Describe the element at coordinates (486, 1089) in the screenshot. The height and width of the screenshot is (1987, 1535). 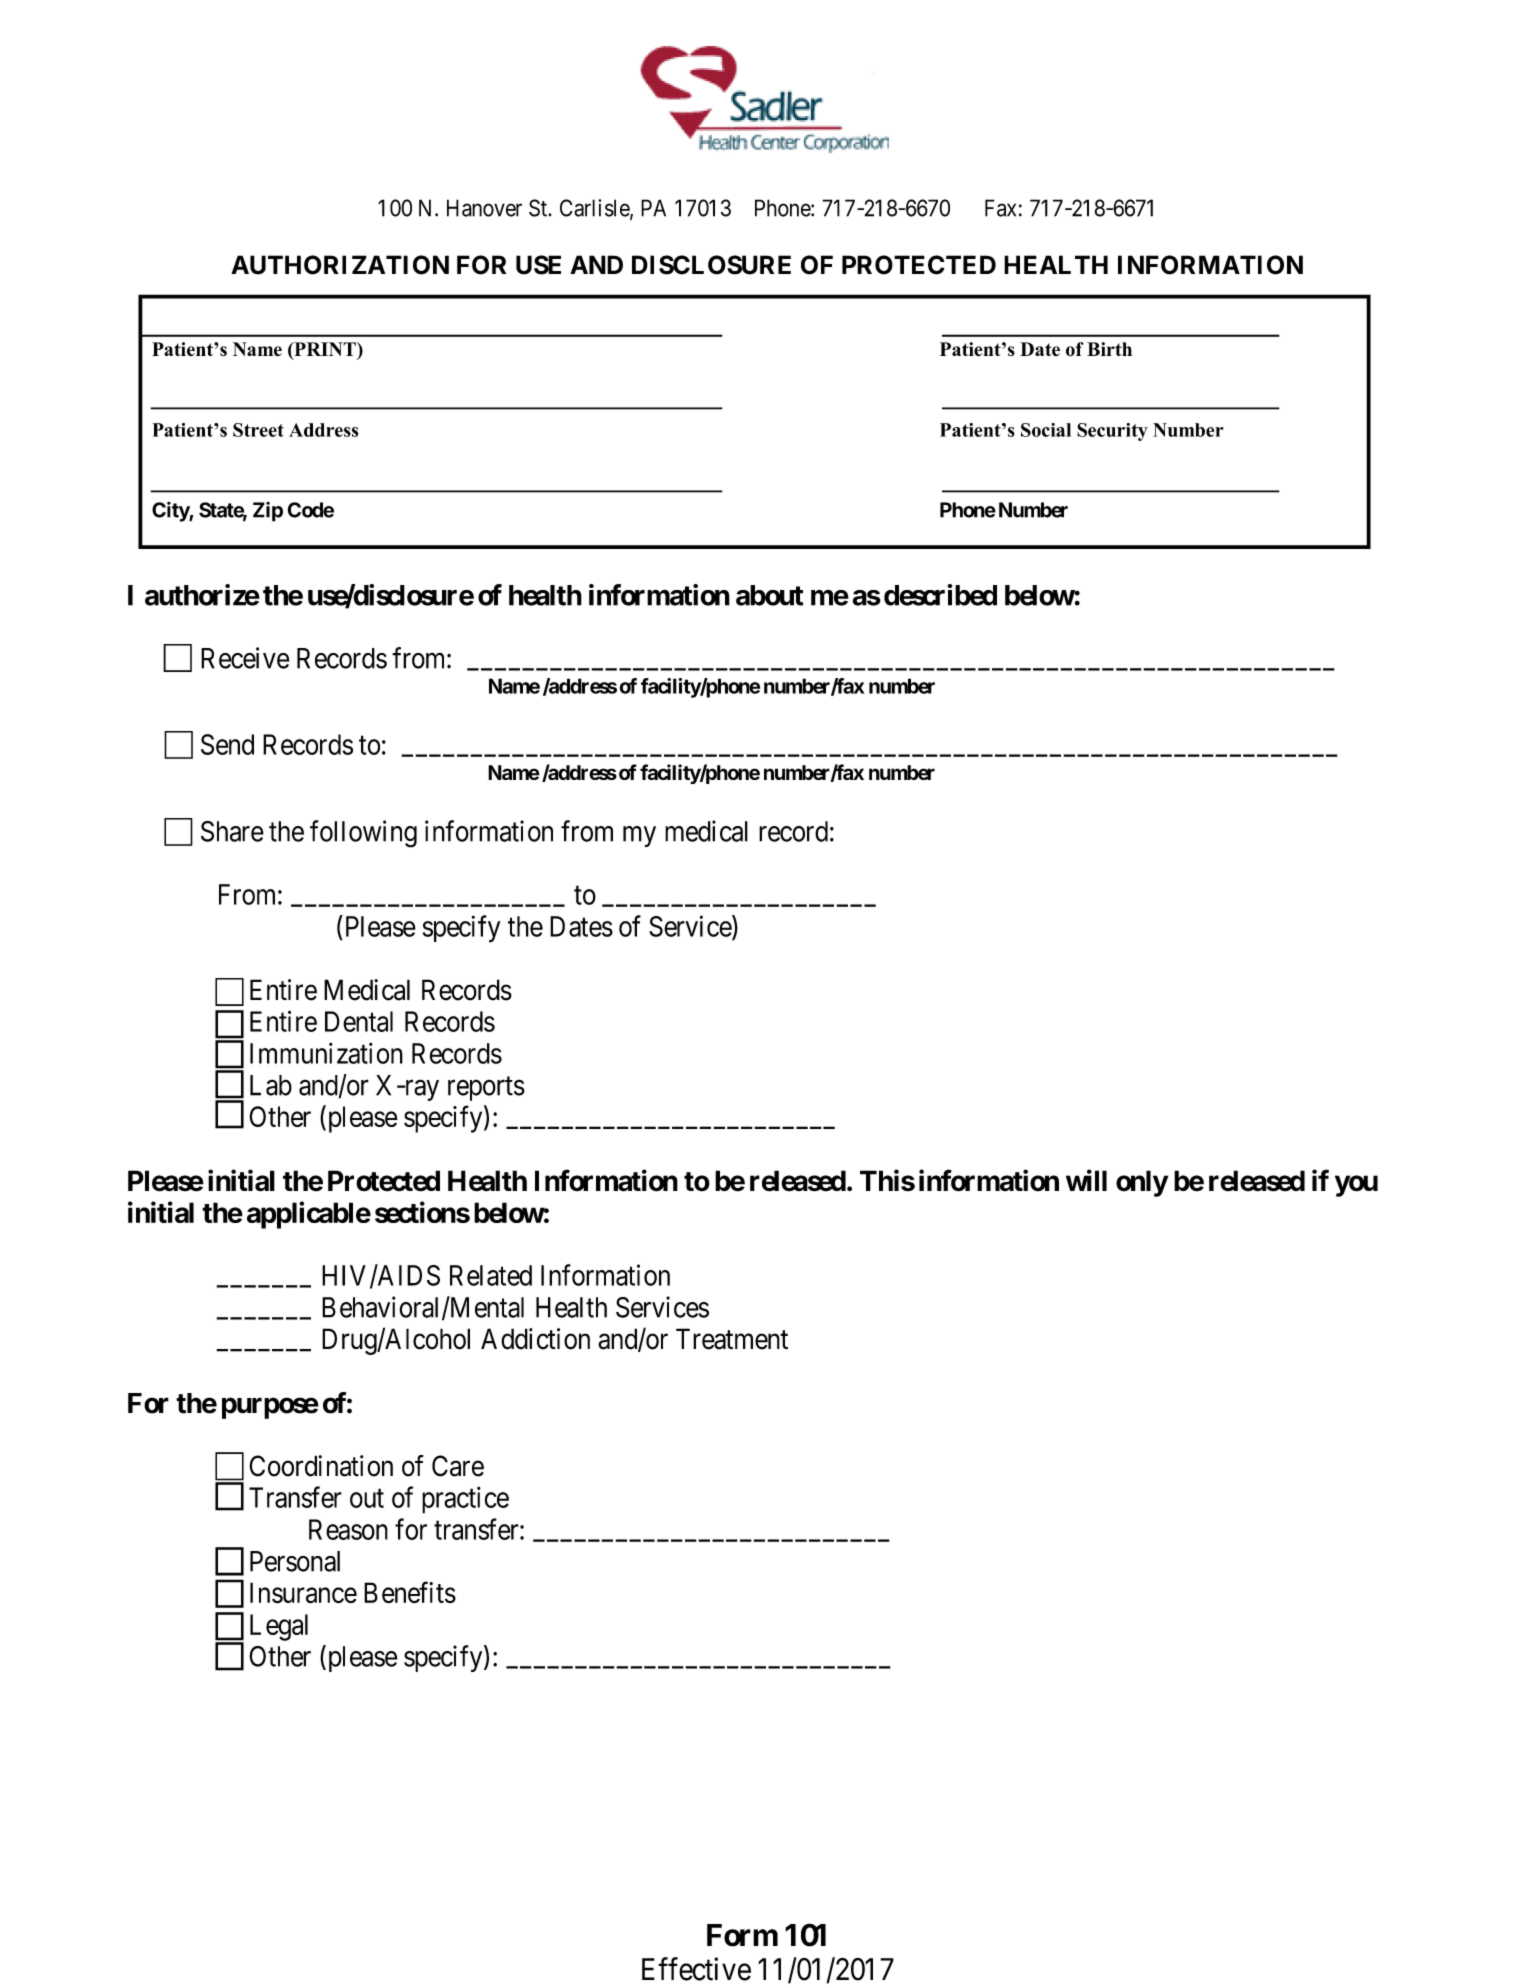
I see `reports` at that location.
